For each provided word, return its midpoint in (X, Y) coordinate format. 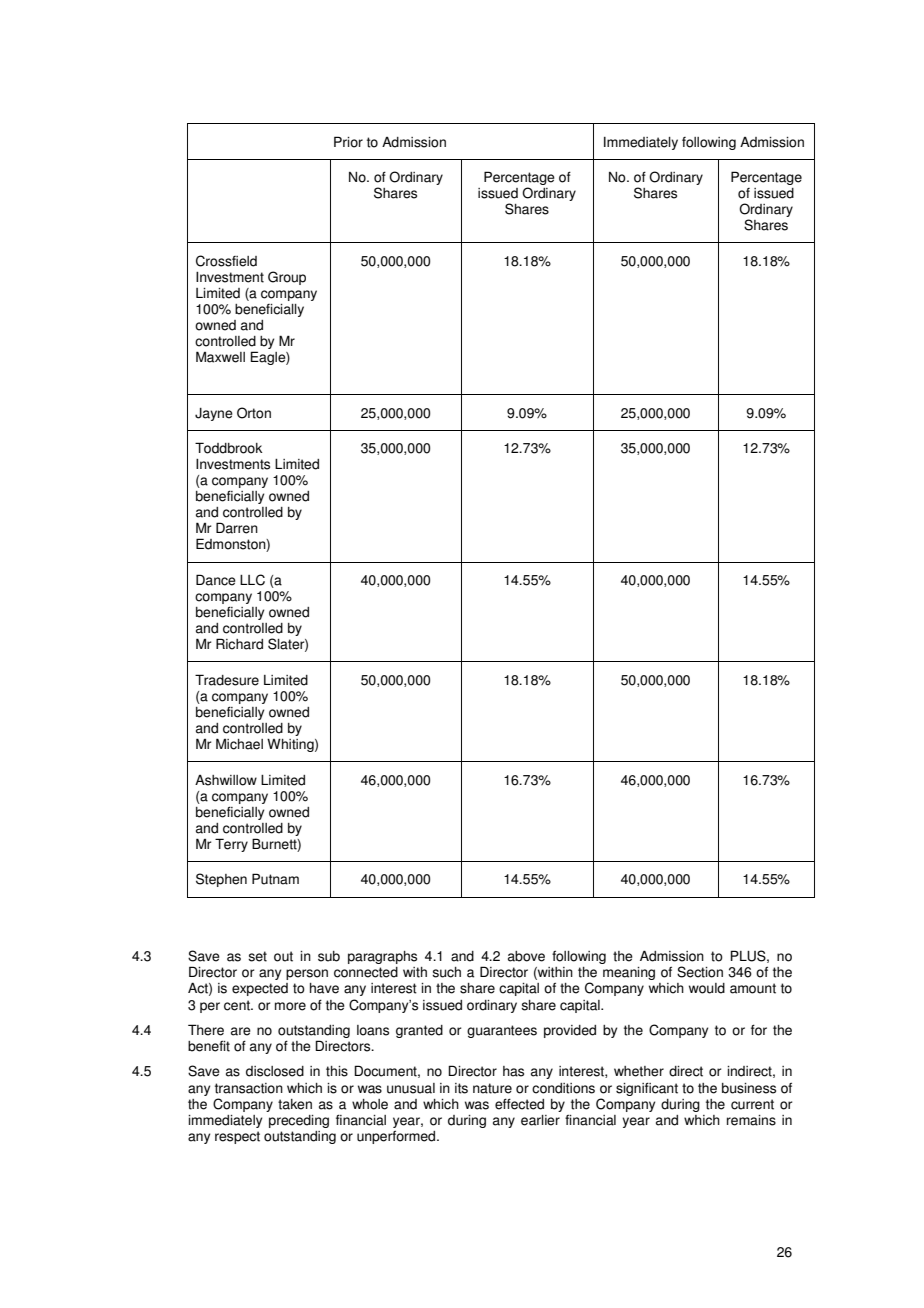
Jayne (214, 414)
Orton (254, 413)
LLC (252, 580)
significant (647, 1089)
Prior (348, 142)
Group (287, 278)
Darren (237, 528)
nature (492, 1088)
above (526, 956)
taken (295, 1104)
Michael (239, 744)
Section (700, 972)
